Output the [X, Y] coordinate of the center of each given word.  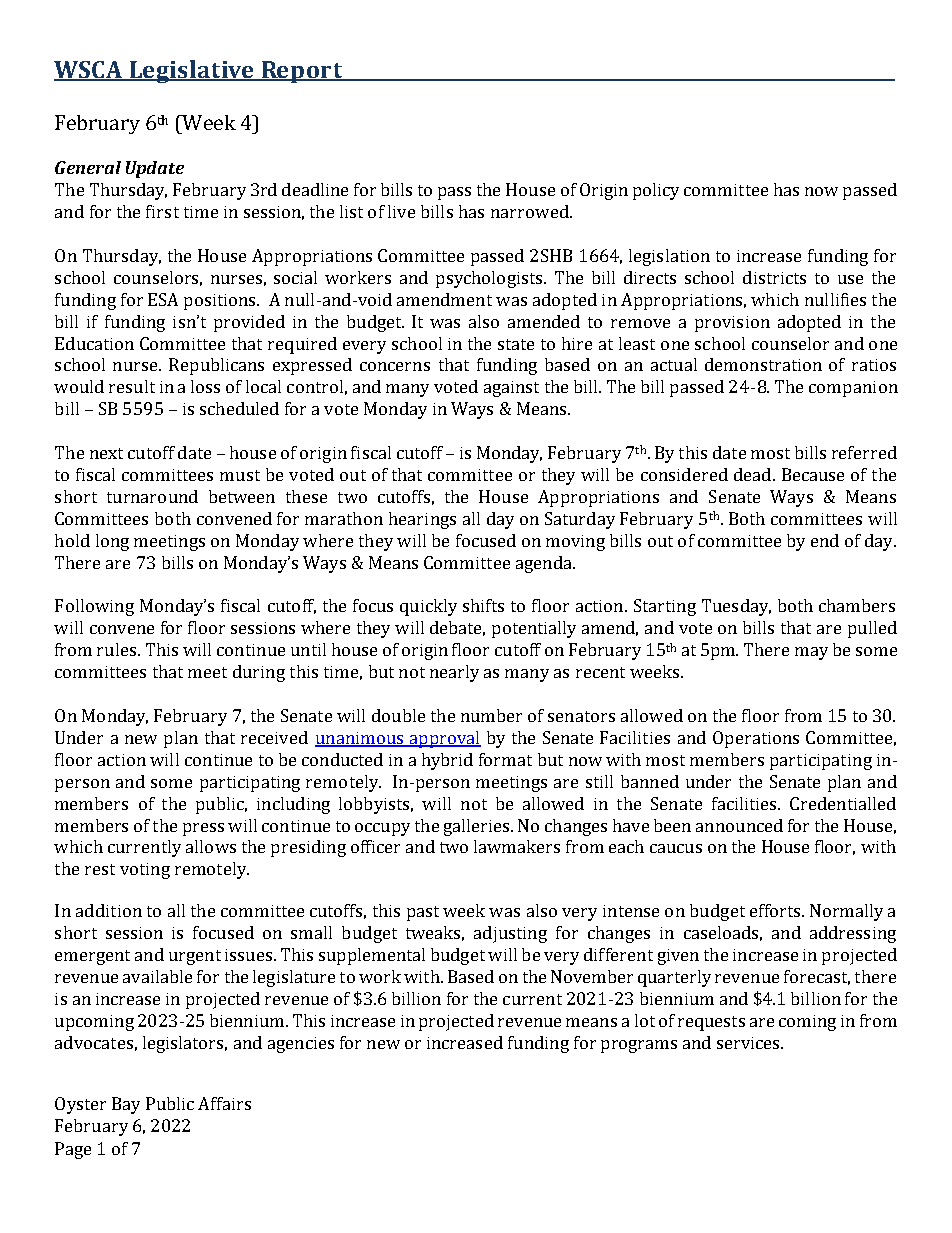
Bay [126, 1105]
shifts [483, 605]
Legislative [192, 71]
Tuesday [736, 607]
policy [656, 191]
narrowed [531, 211]
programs [639, 1046]
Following [94, 607]
